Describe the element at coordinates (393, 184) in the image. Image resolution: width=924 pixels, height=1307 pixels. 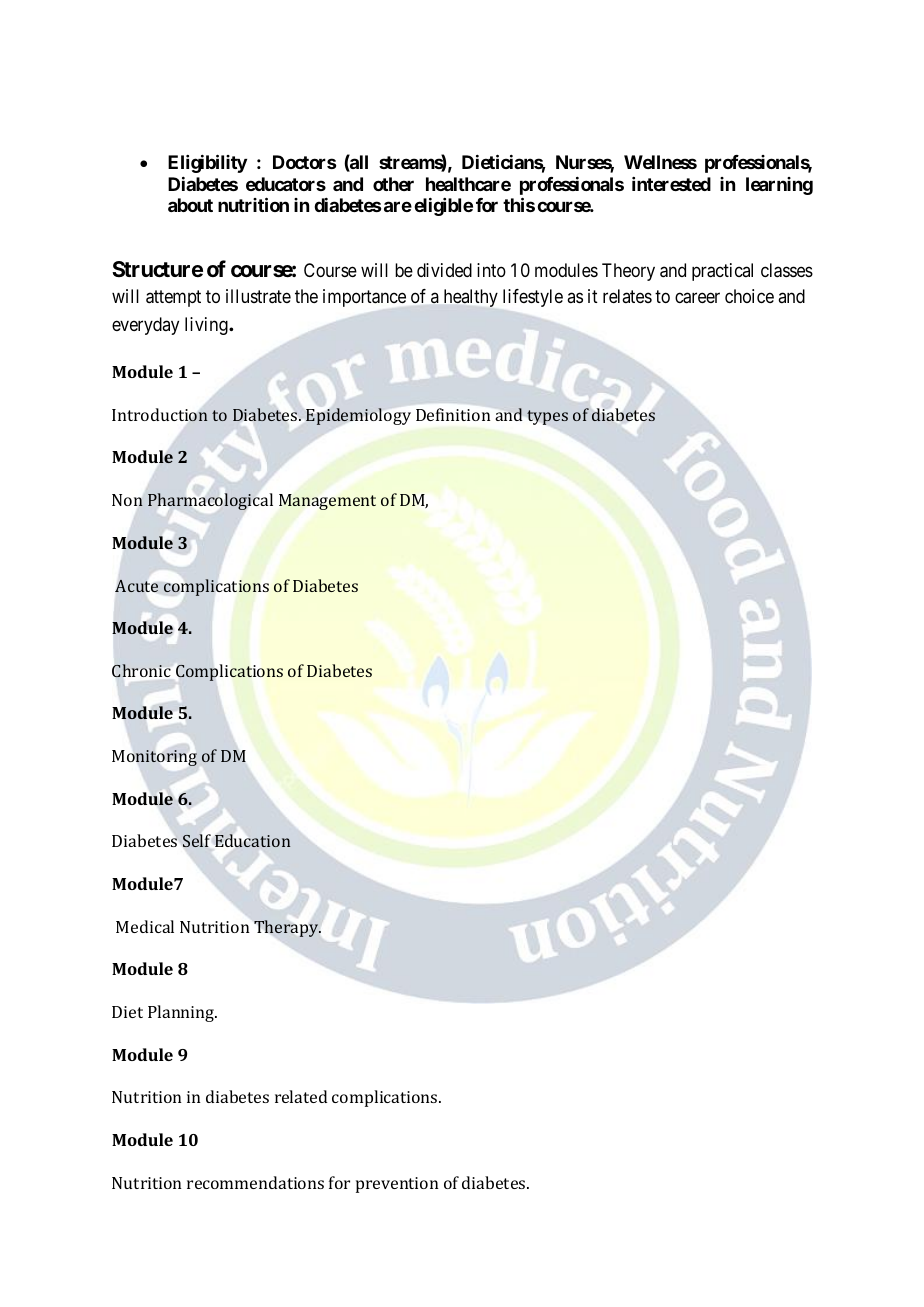
I see `other` at that location.
